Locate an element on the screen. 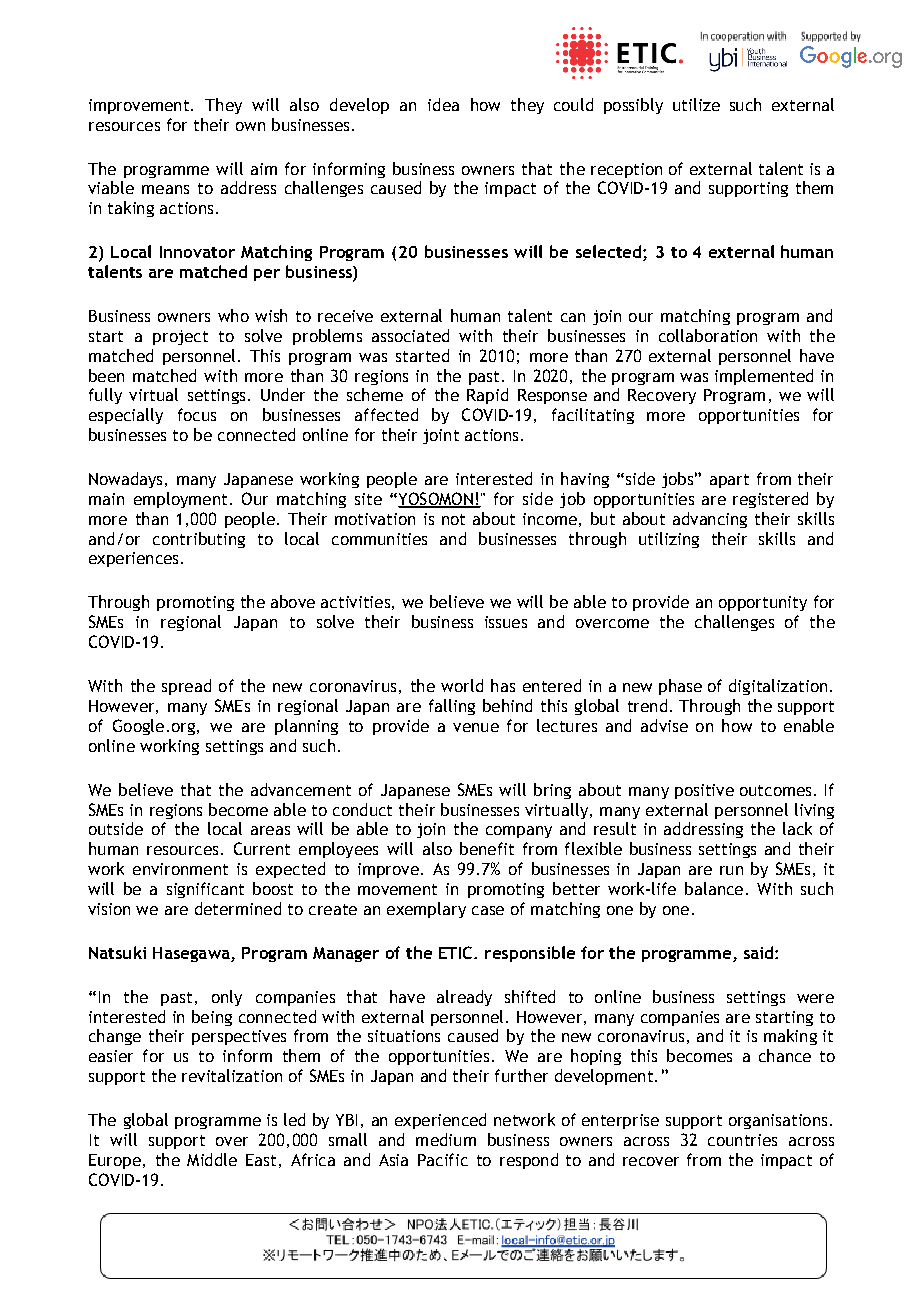 This screenshot has width=924, height=1307. utilize is located at coordinates (696, 104).
